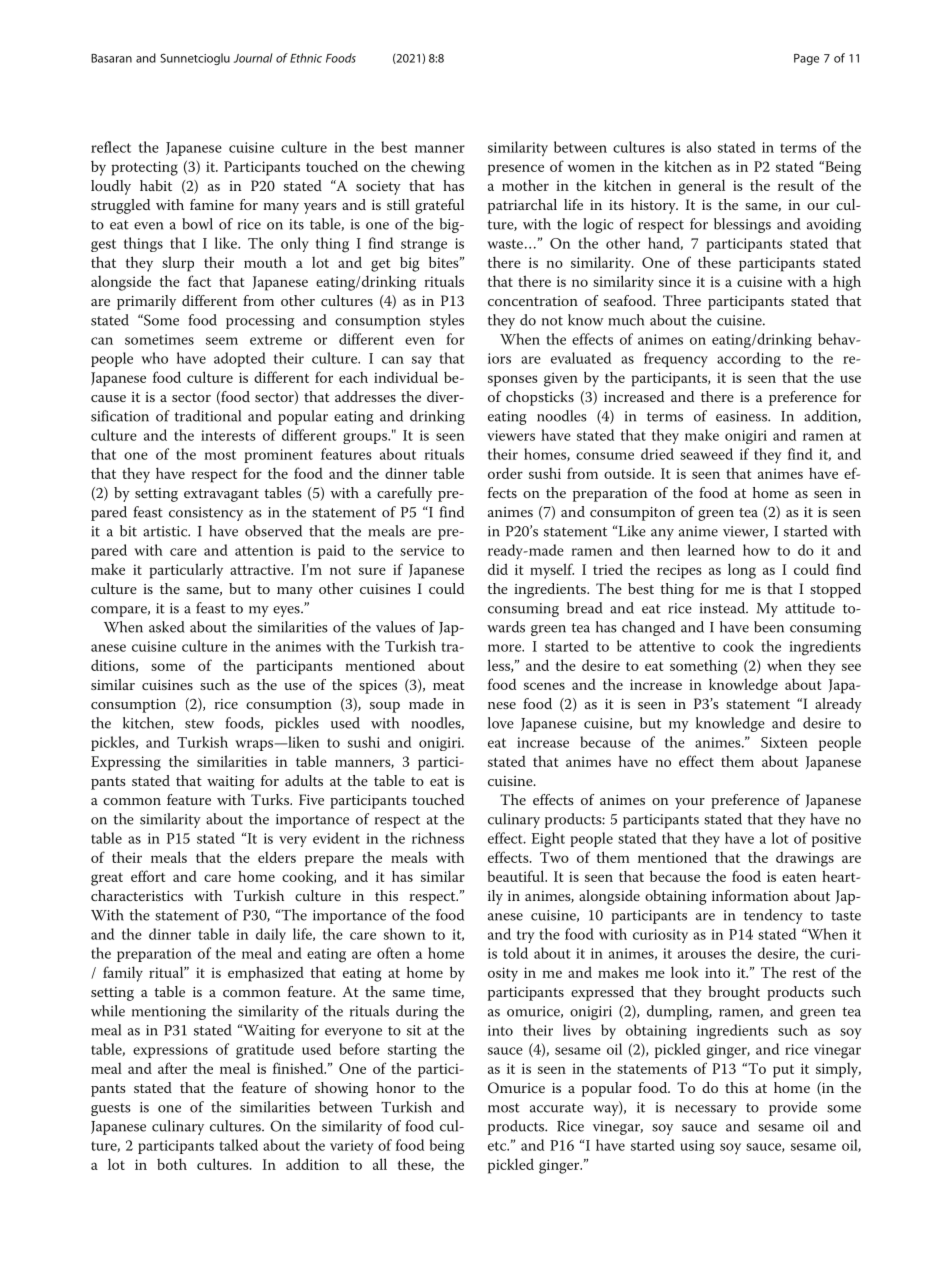 The height and width of the screenshot is (1265, 952). Describe the element at coordinates (167, 627) in the screenshot. I see `asked` at that location.
